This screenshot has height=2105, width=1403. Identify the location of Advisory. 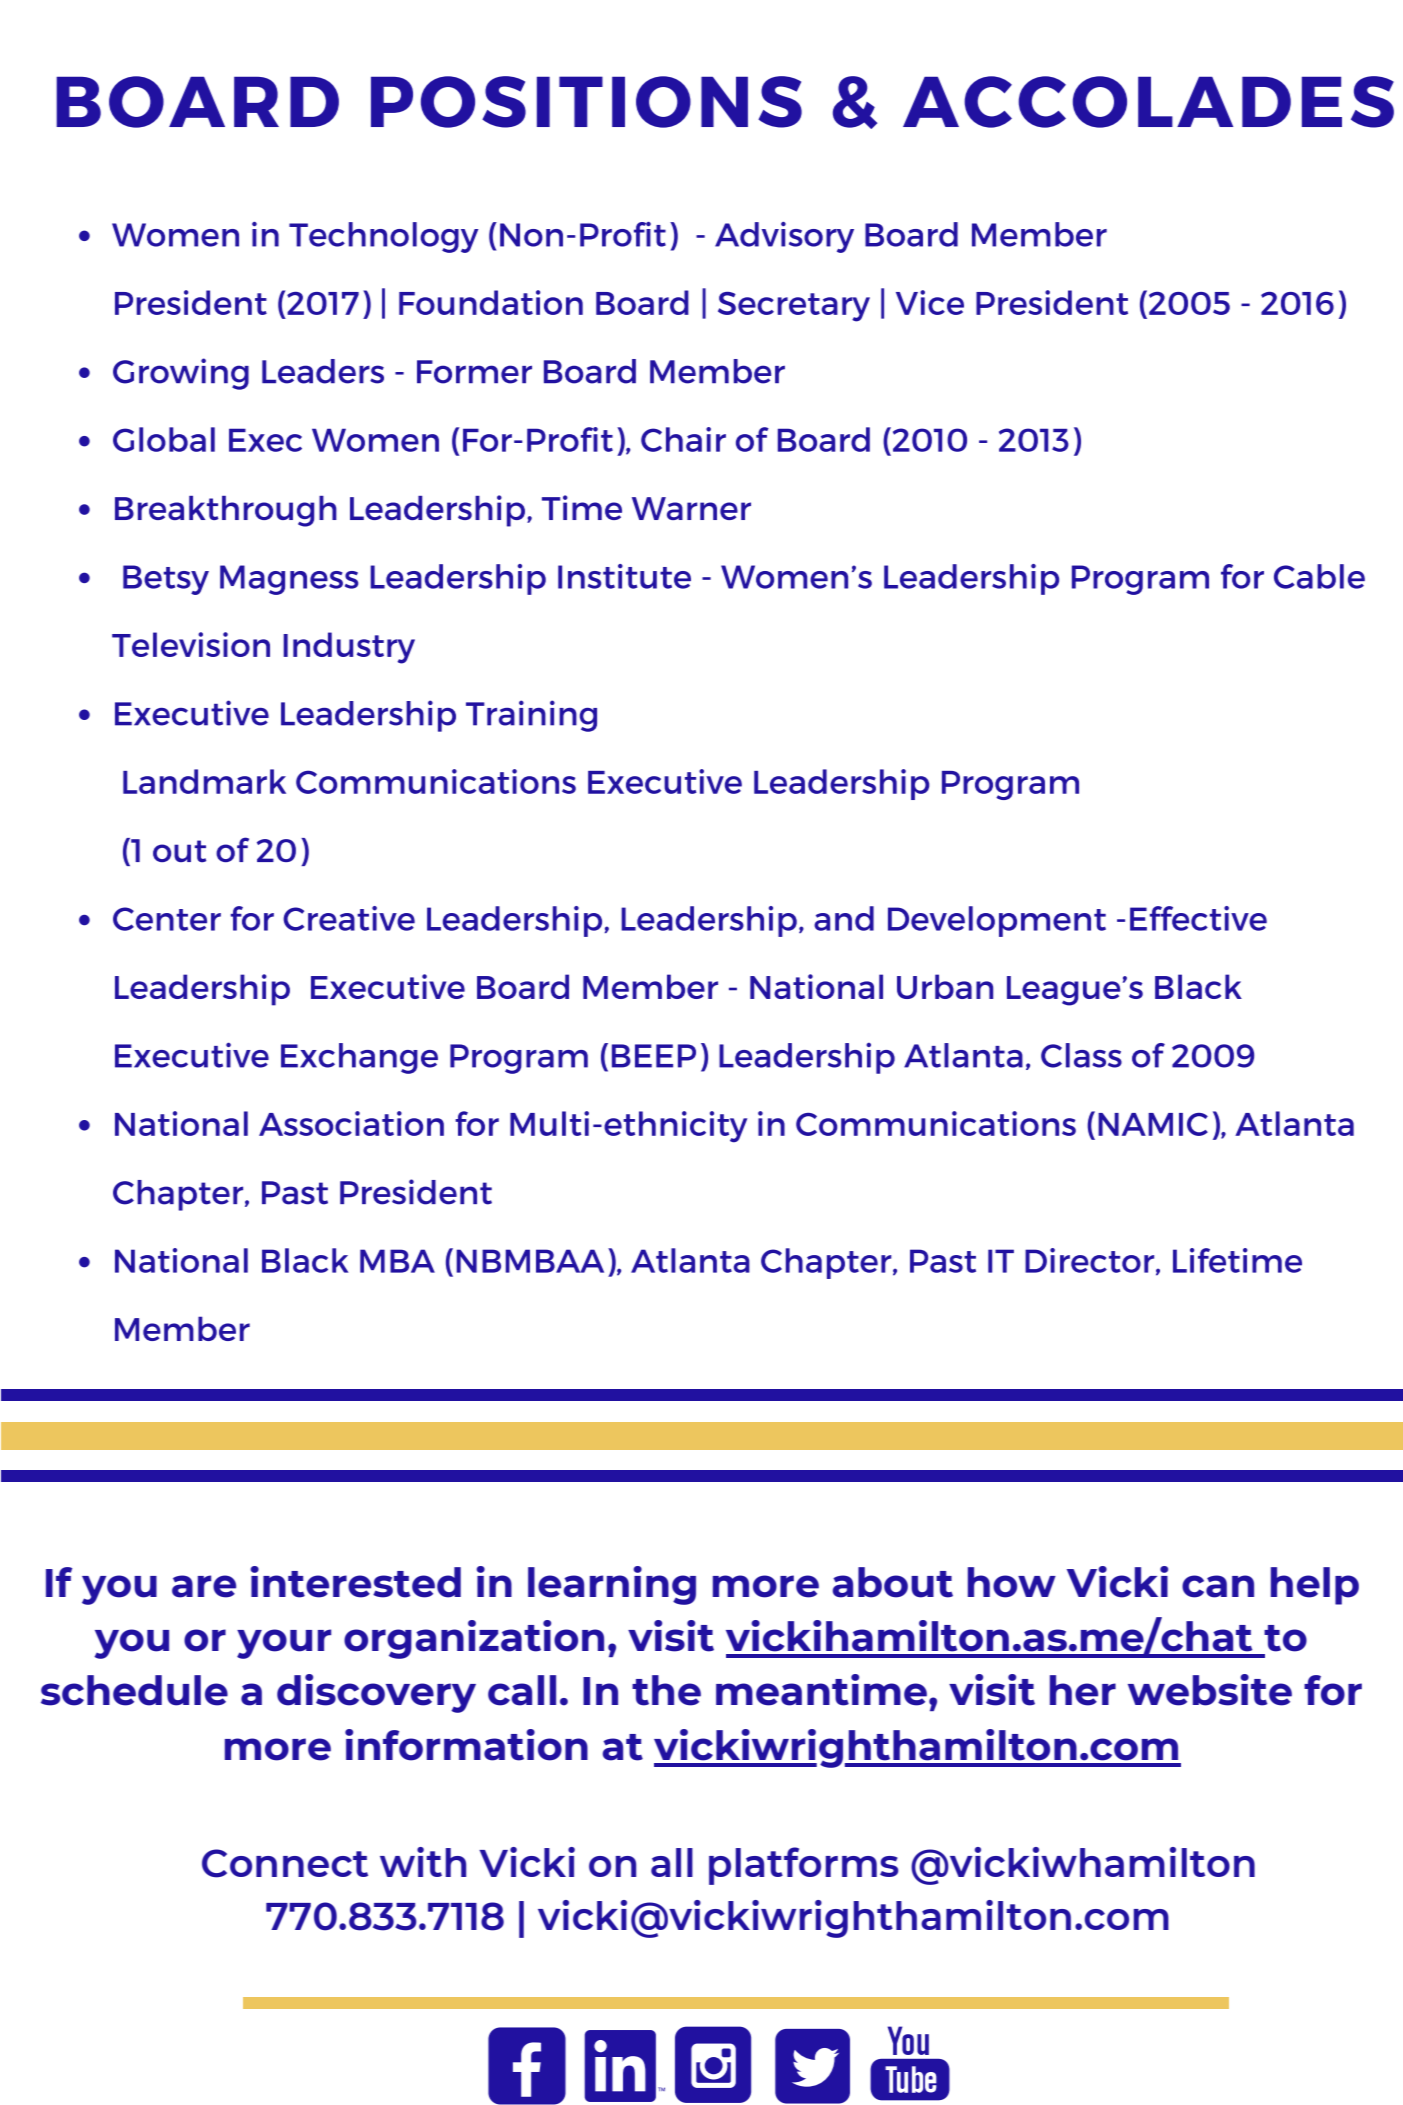
(784, 237).
